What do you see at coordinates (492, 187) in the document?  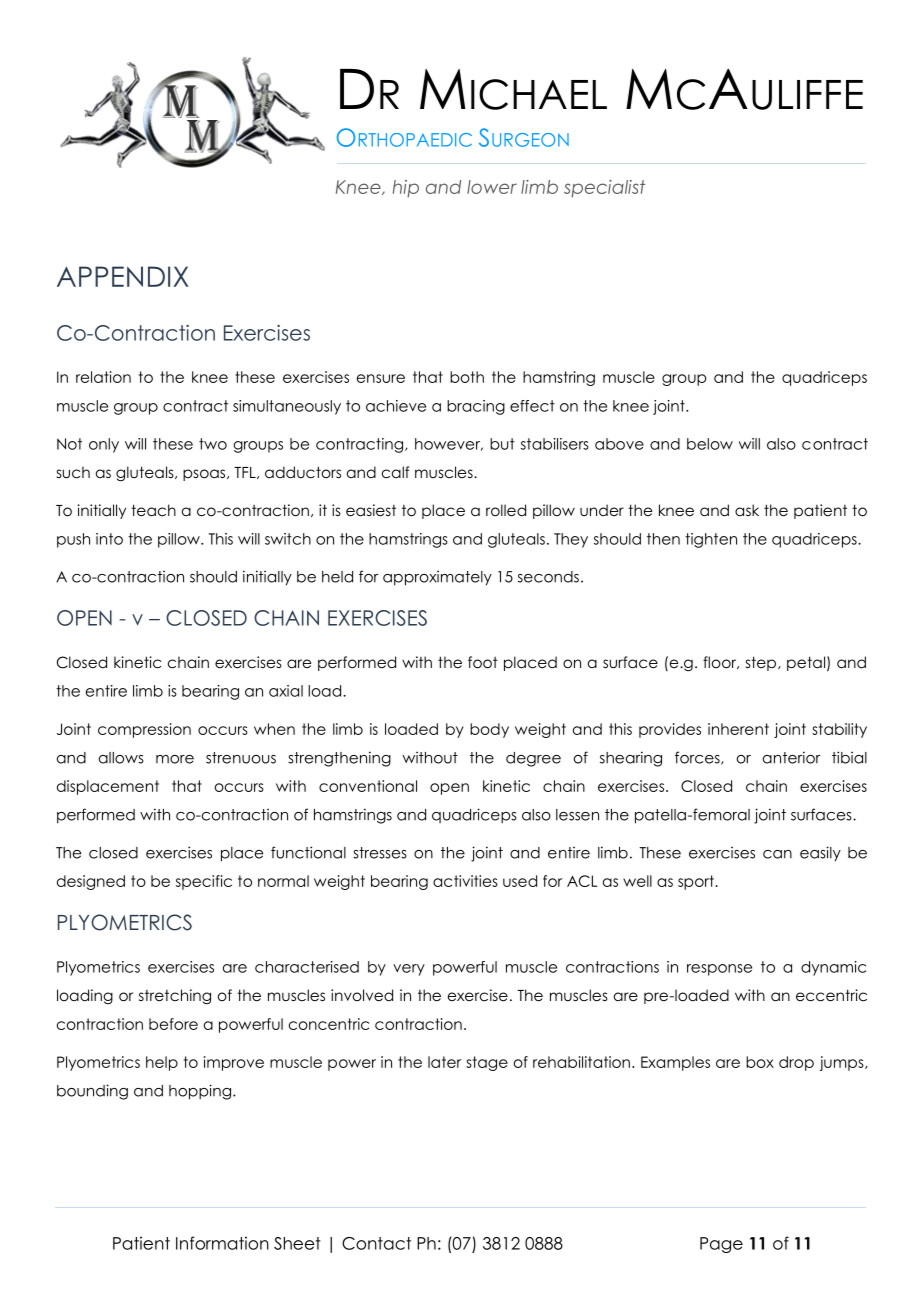 I see `lower` at bounding box center [492, 187].
